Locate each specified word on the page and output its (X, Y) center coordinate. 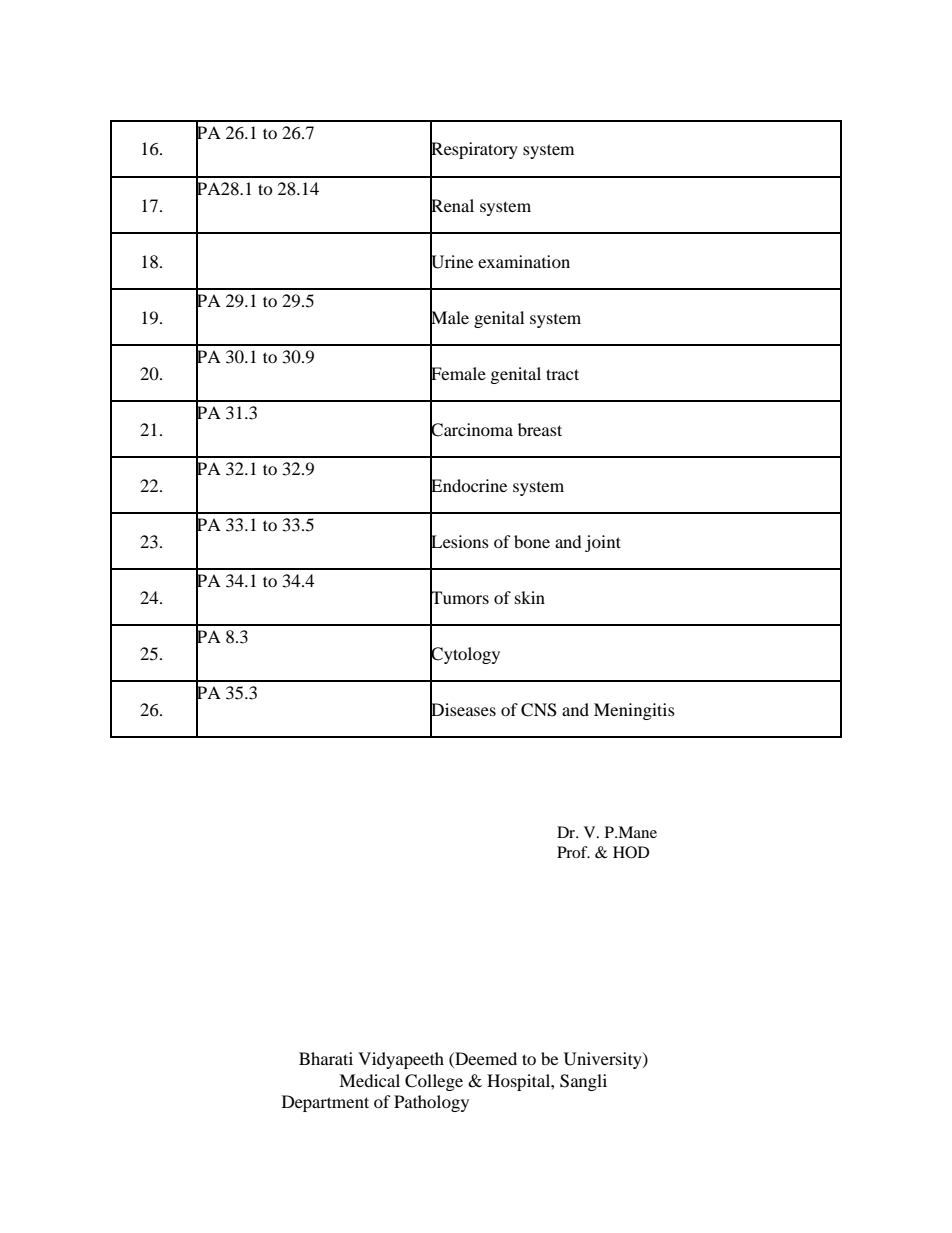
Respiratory (474, 151)
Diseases (463, 710)
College (434, 1082)
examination (524, 261)
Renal (452, 205)
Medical (369, 1080)
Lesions (459, 541)
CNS (539, 710)
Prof (573, 852)
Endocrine (468, 485)
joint (603, 543)
